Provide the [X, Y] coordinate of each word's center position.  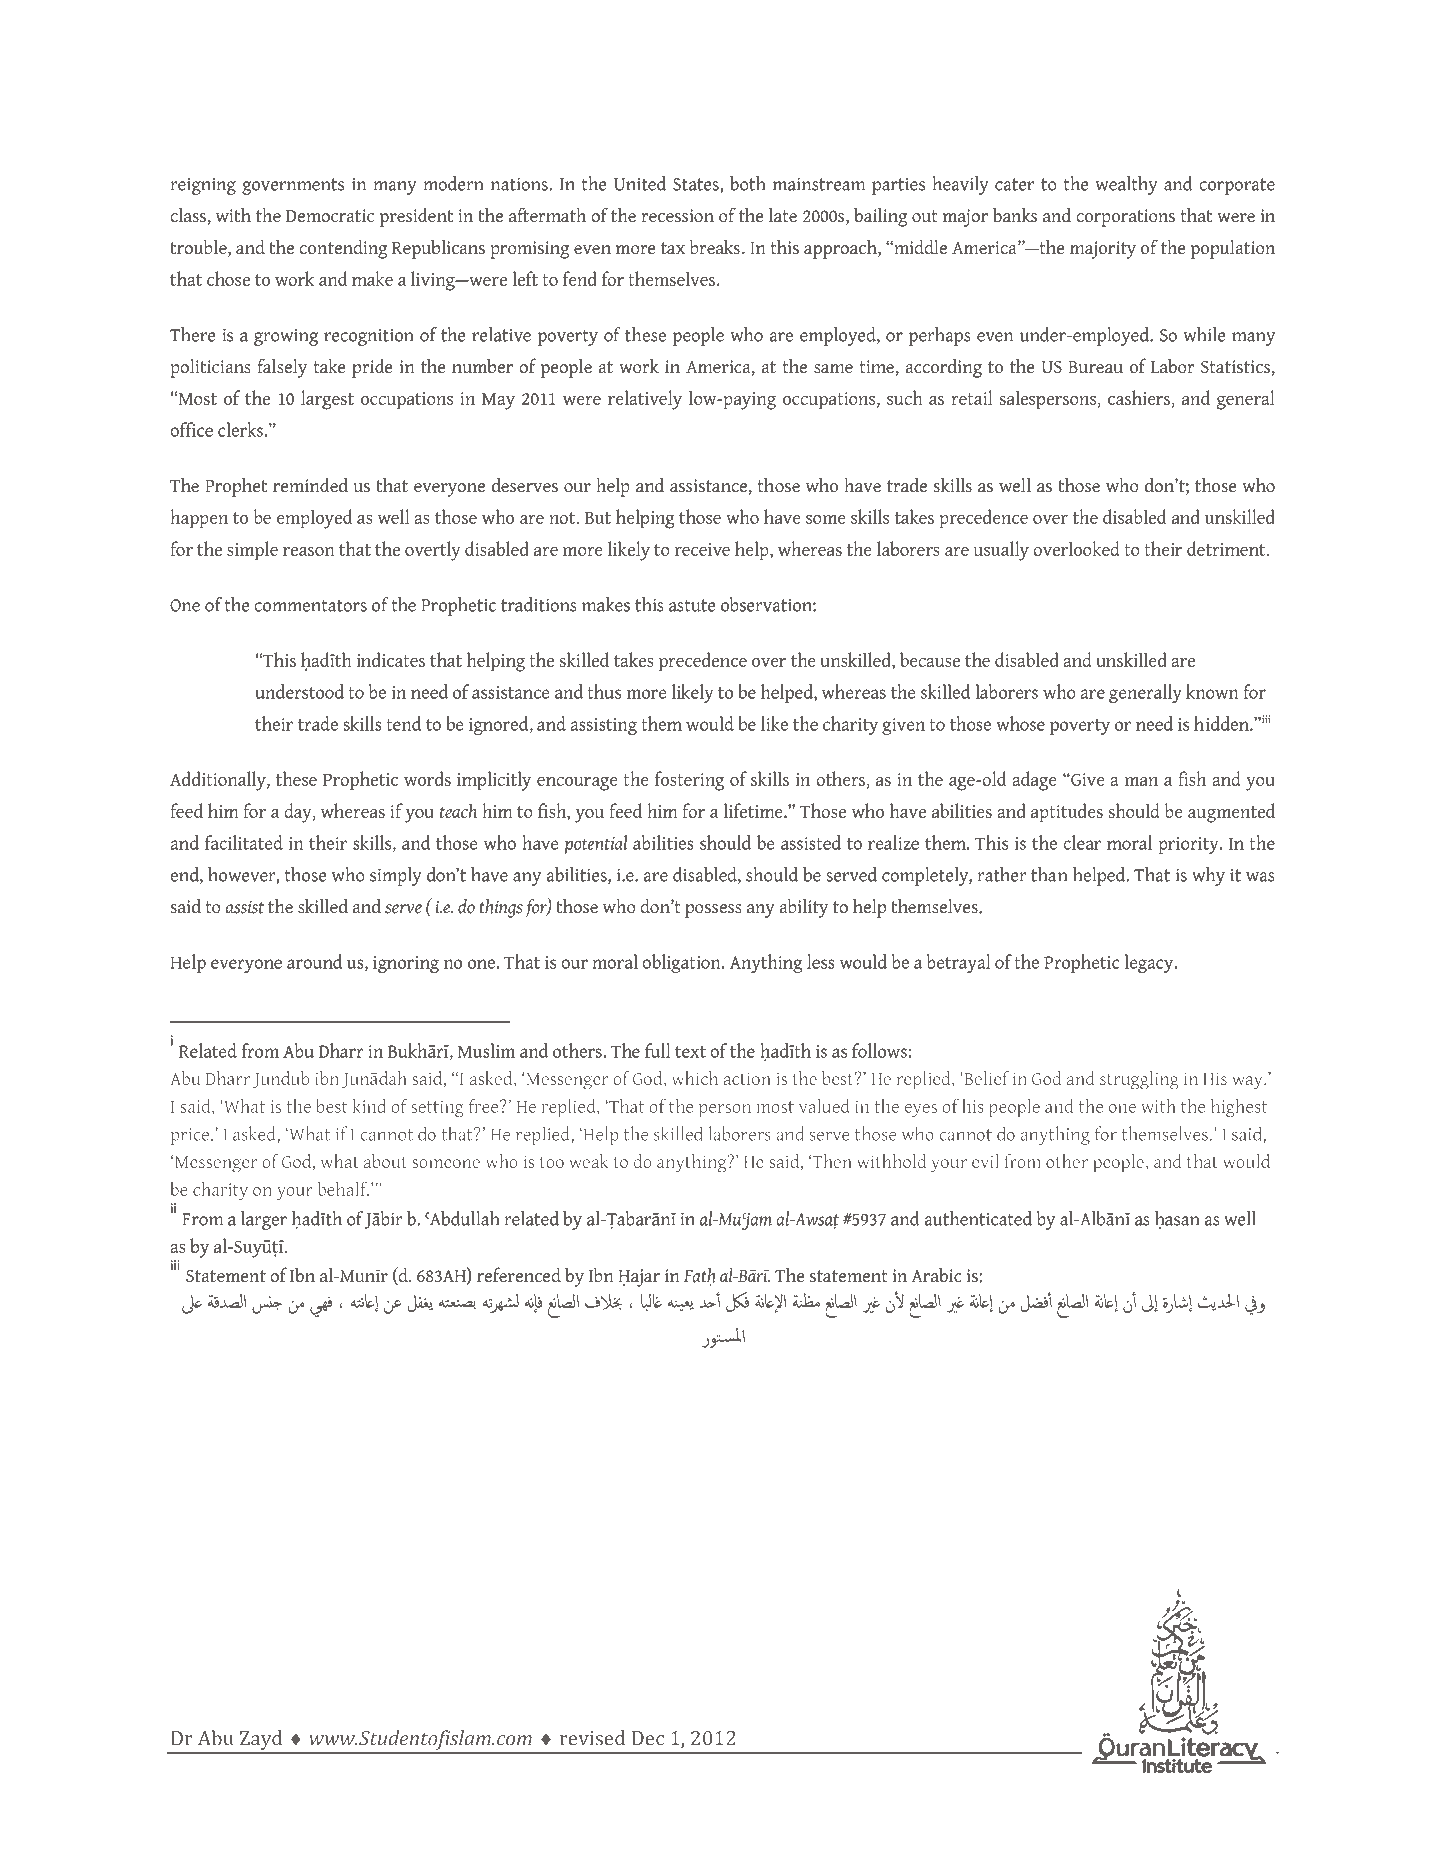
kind [369, 1105]
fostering [689, 781]
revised [592, 1738]
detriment [1227, 548]
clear [1082, 842]
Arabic [936, 1275]
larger [264, 1220]
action [747, 1078]
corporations [1125, 218]
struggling [1139, 1080]
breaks [715, 247]
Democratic [330, 216]
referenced [519, 1275]
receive [702, 549]
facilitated [244, 842]
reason [309, 551]
